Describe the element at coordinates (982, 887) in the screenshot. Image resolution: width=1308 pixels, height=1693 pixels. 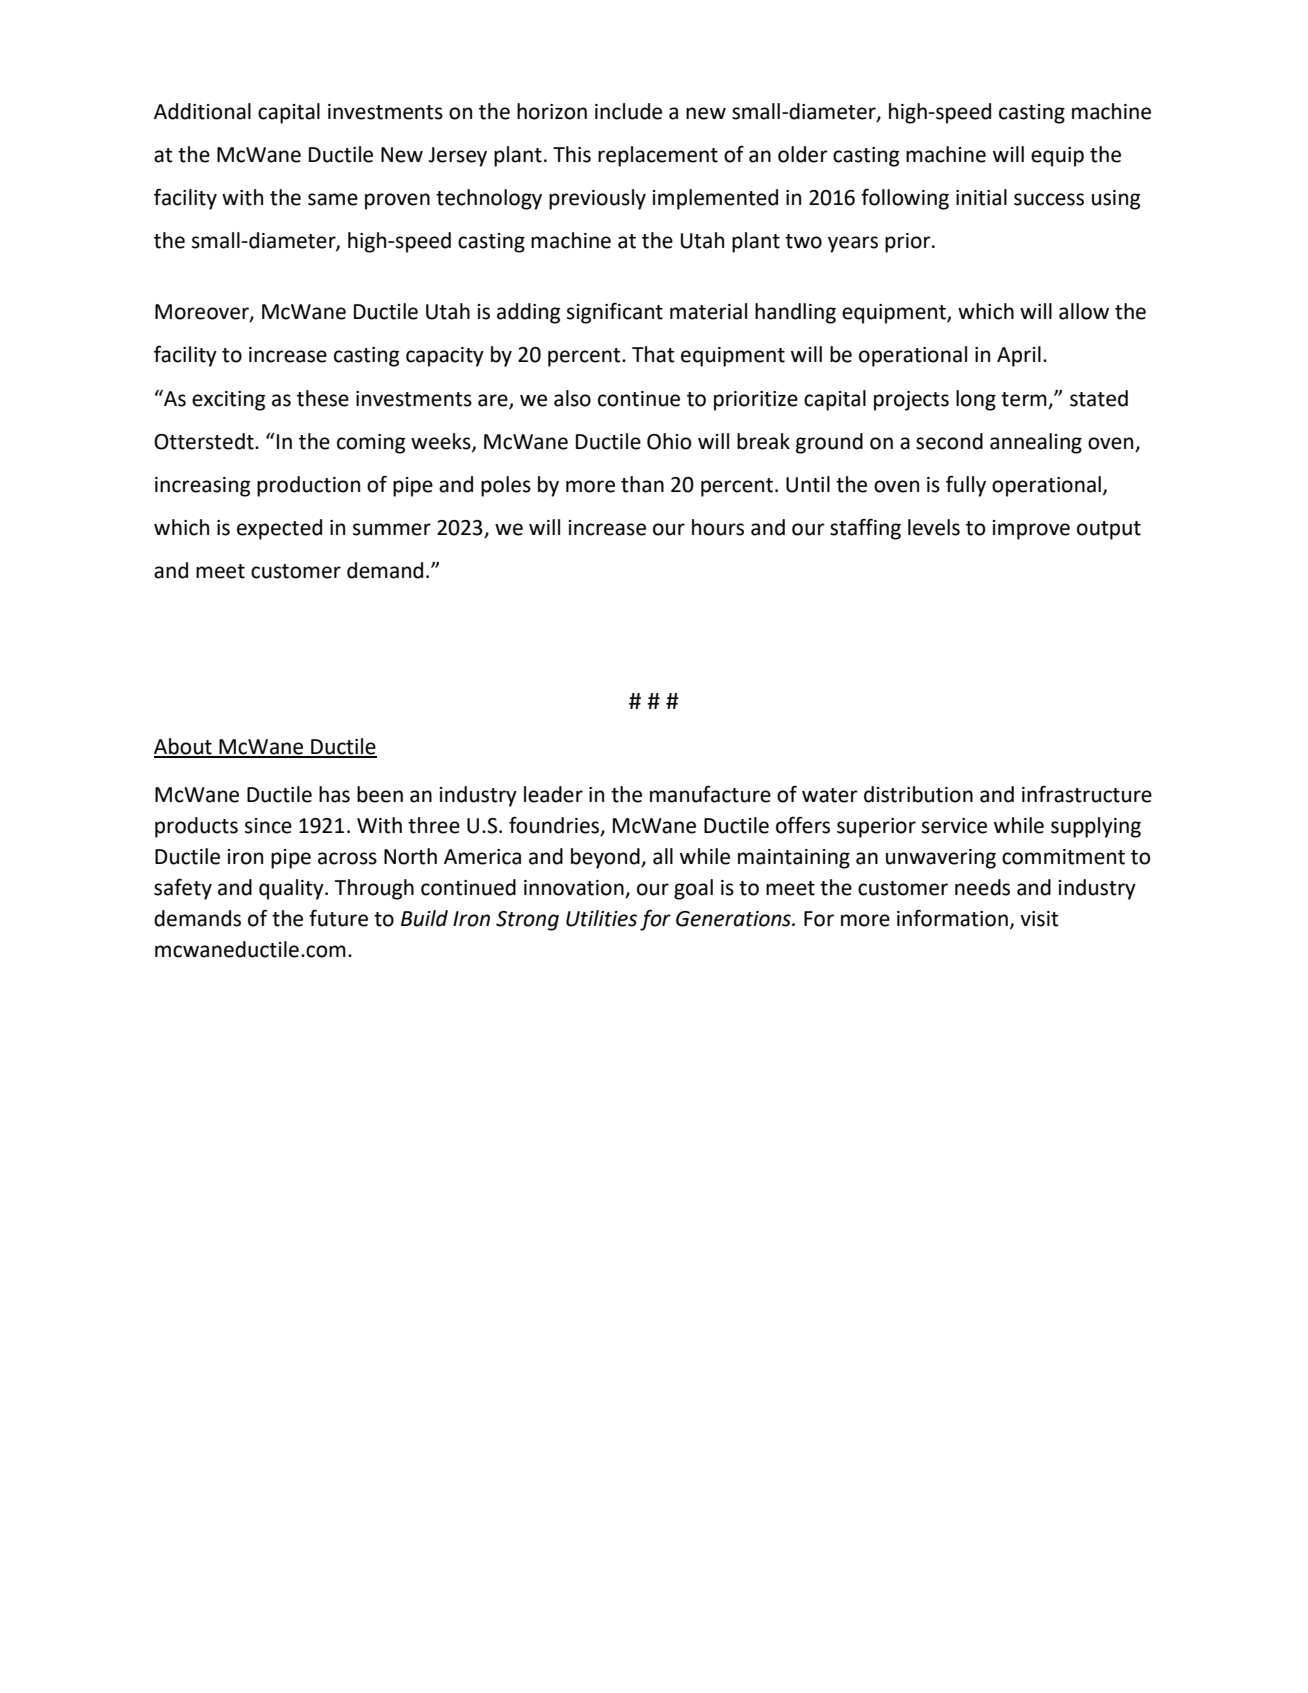
I see `needs` at that location.
